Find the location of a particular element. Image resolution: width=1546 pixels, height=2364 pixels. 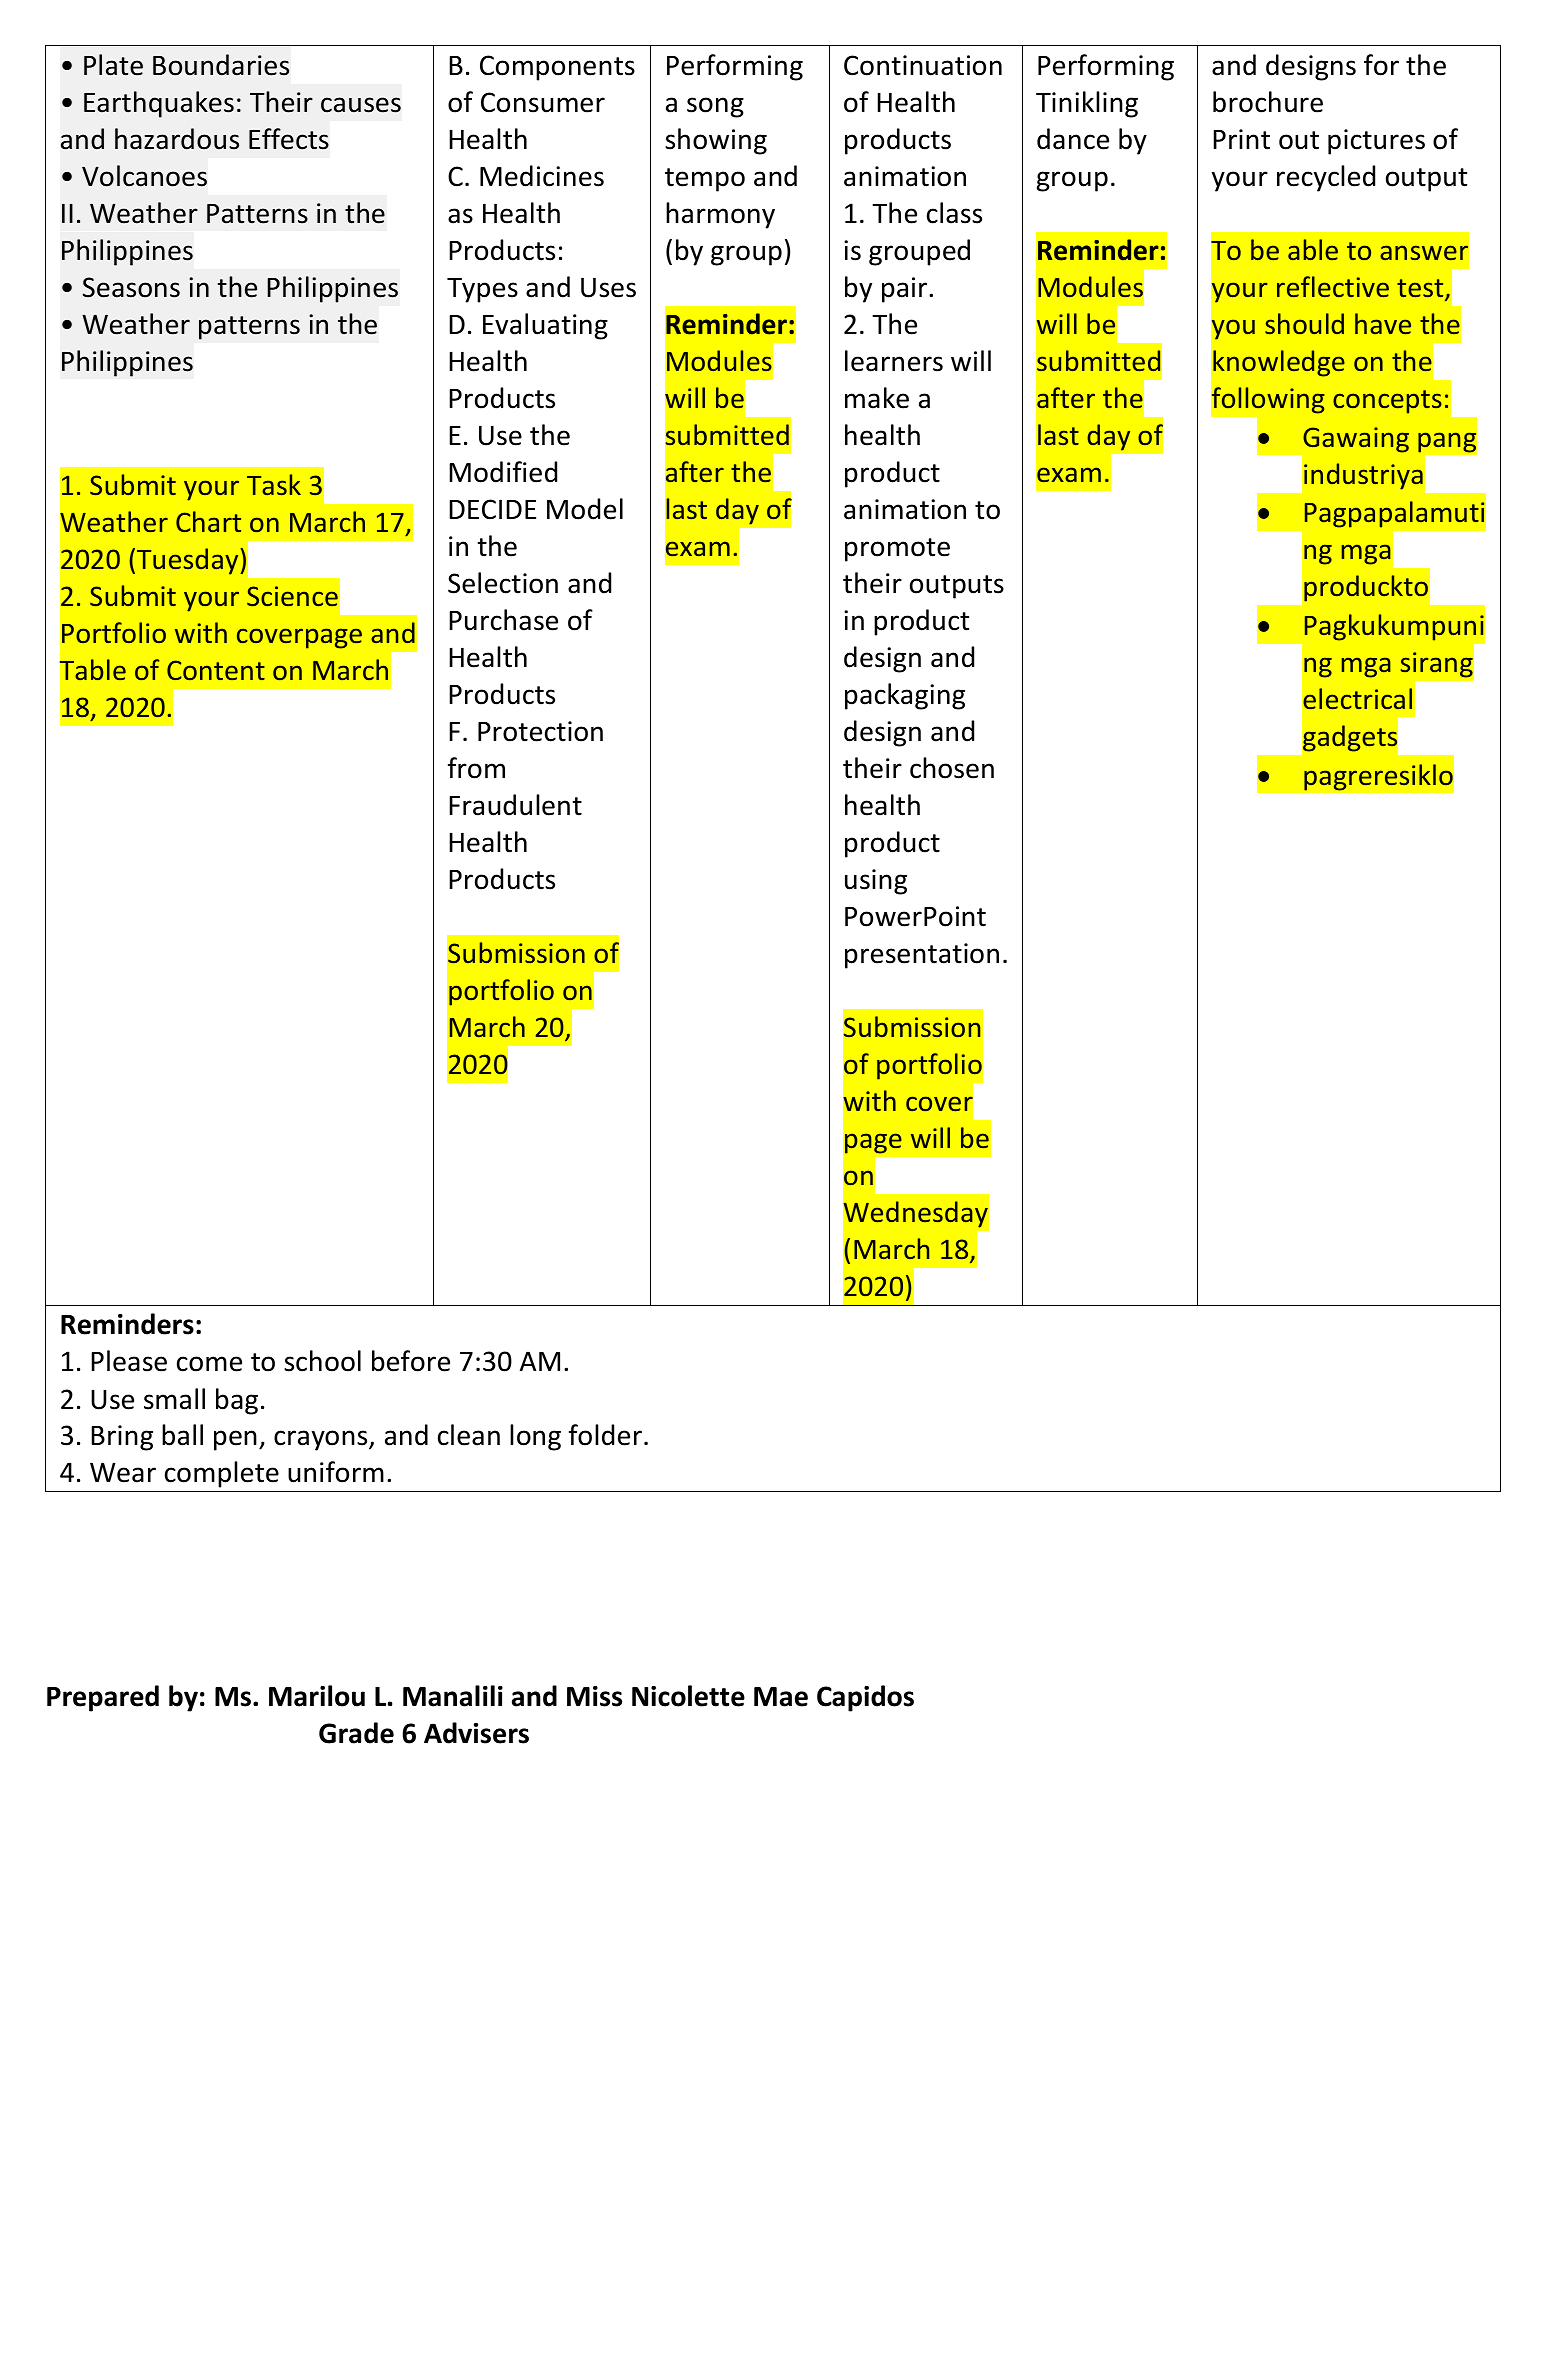

presentation is located at coordinates (922, 956).
